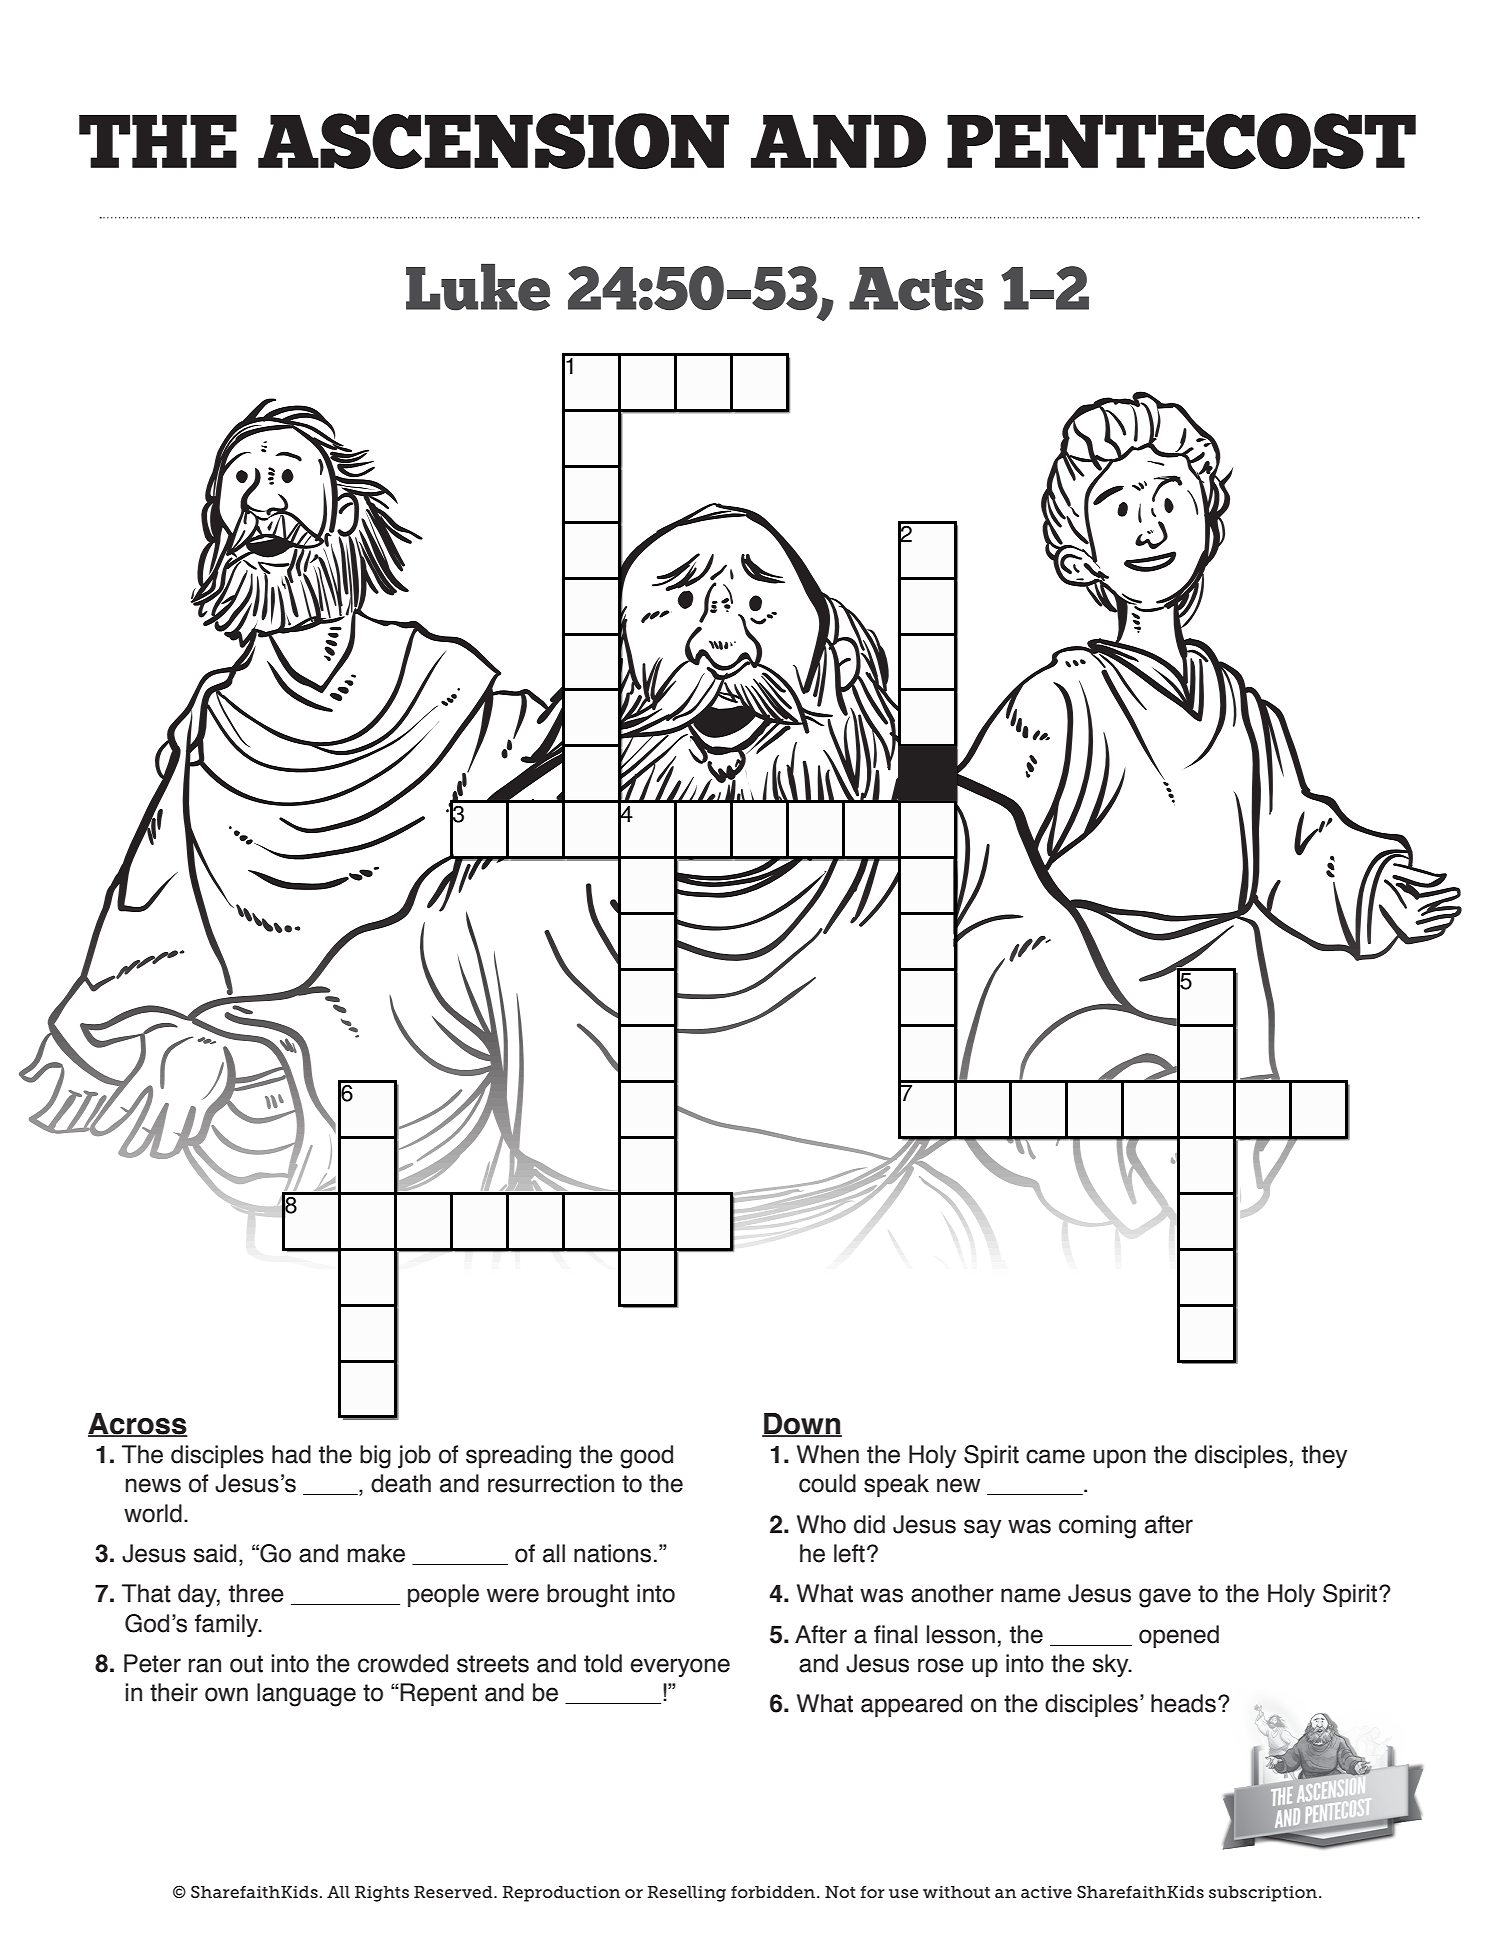 Image resolution: width=1495 pixels, height=1934 pixels. What do you see at coordinates (454, 1892) in the screenshot?
I see `Reserved` at bounding box center [454, 1892].
